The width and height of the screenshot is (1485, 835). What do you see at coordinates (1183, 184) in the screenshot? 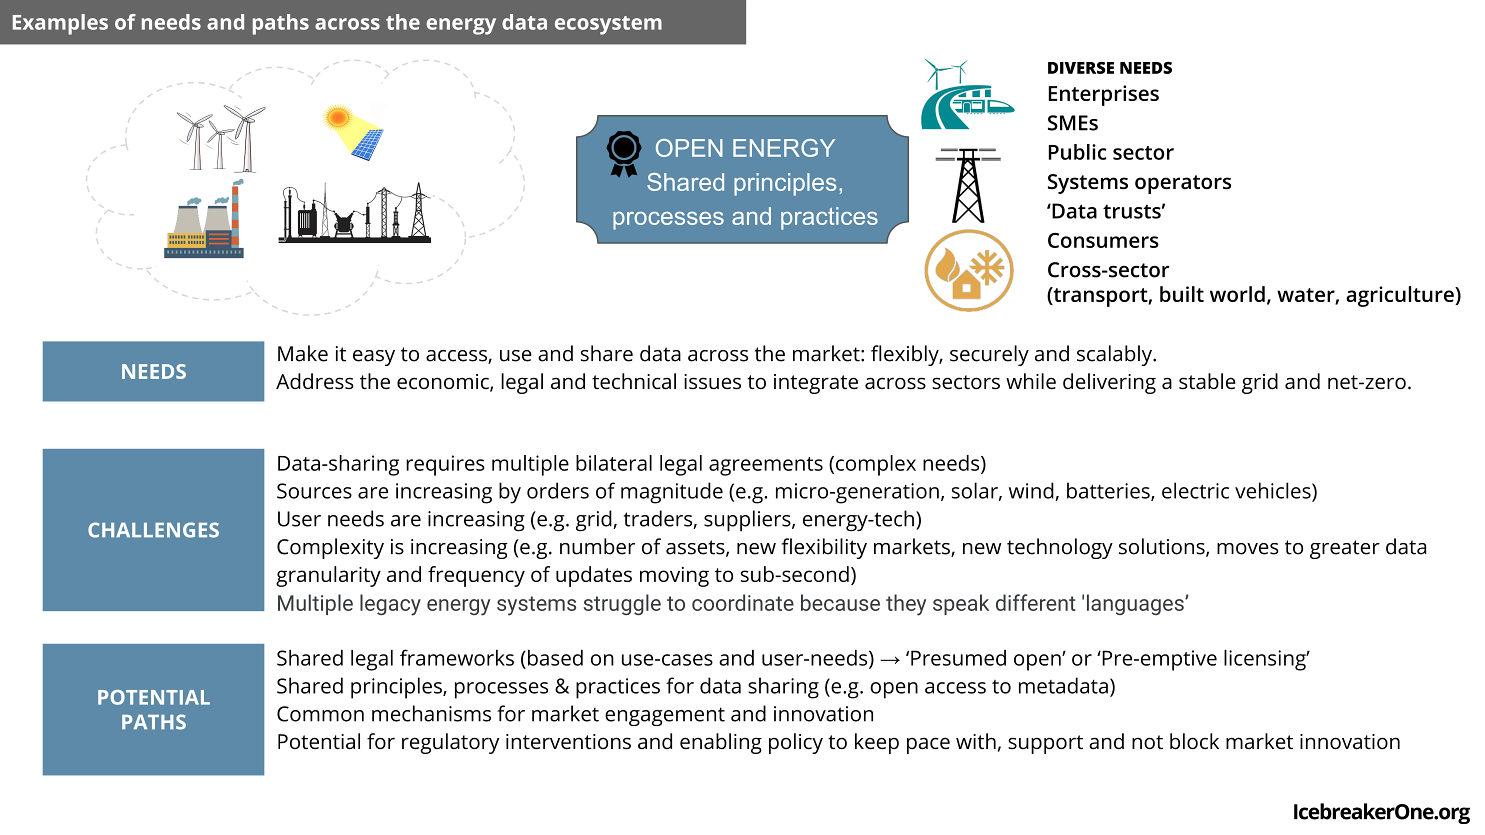
I see `operators` at bounding box center [1183, 184].
